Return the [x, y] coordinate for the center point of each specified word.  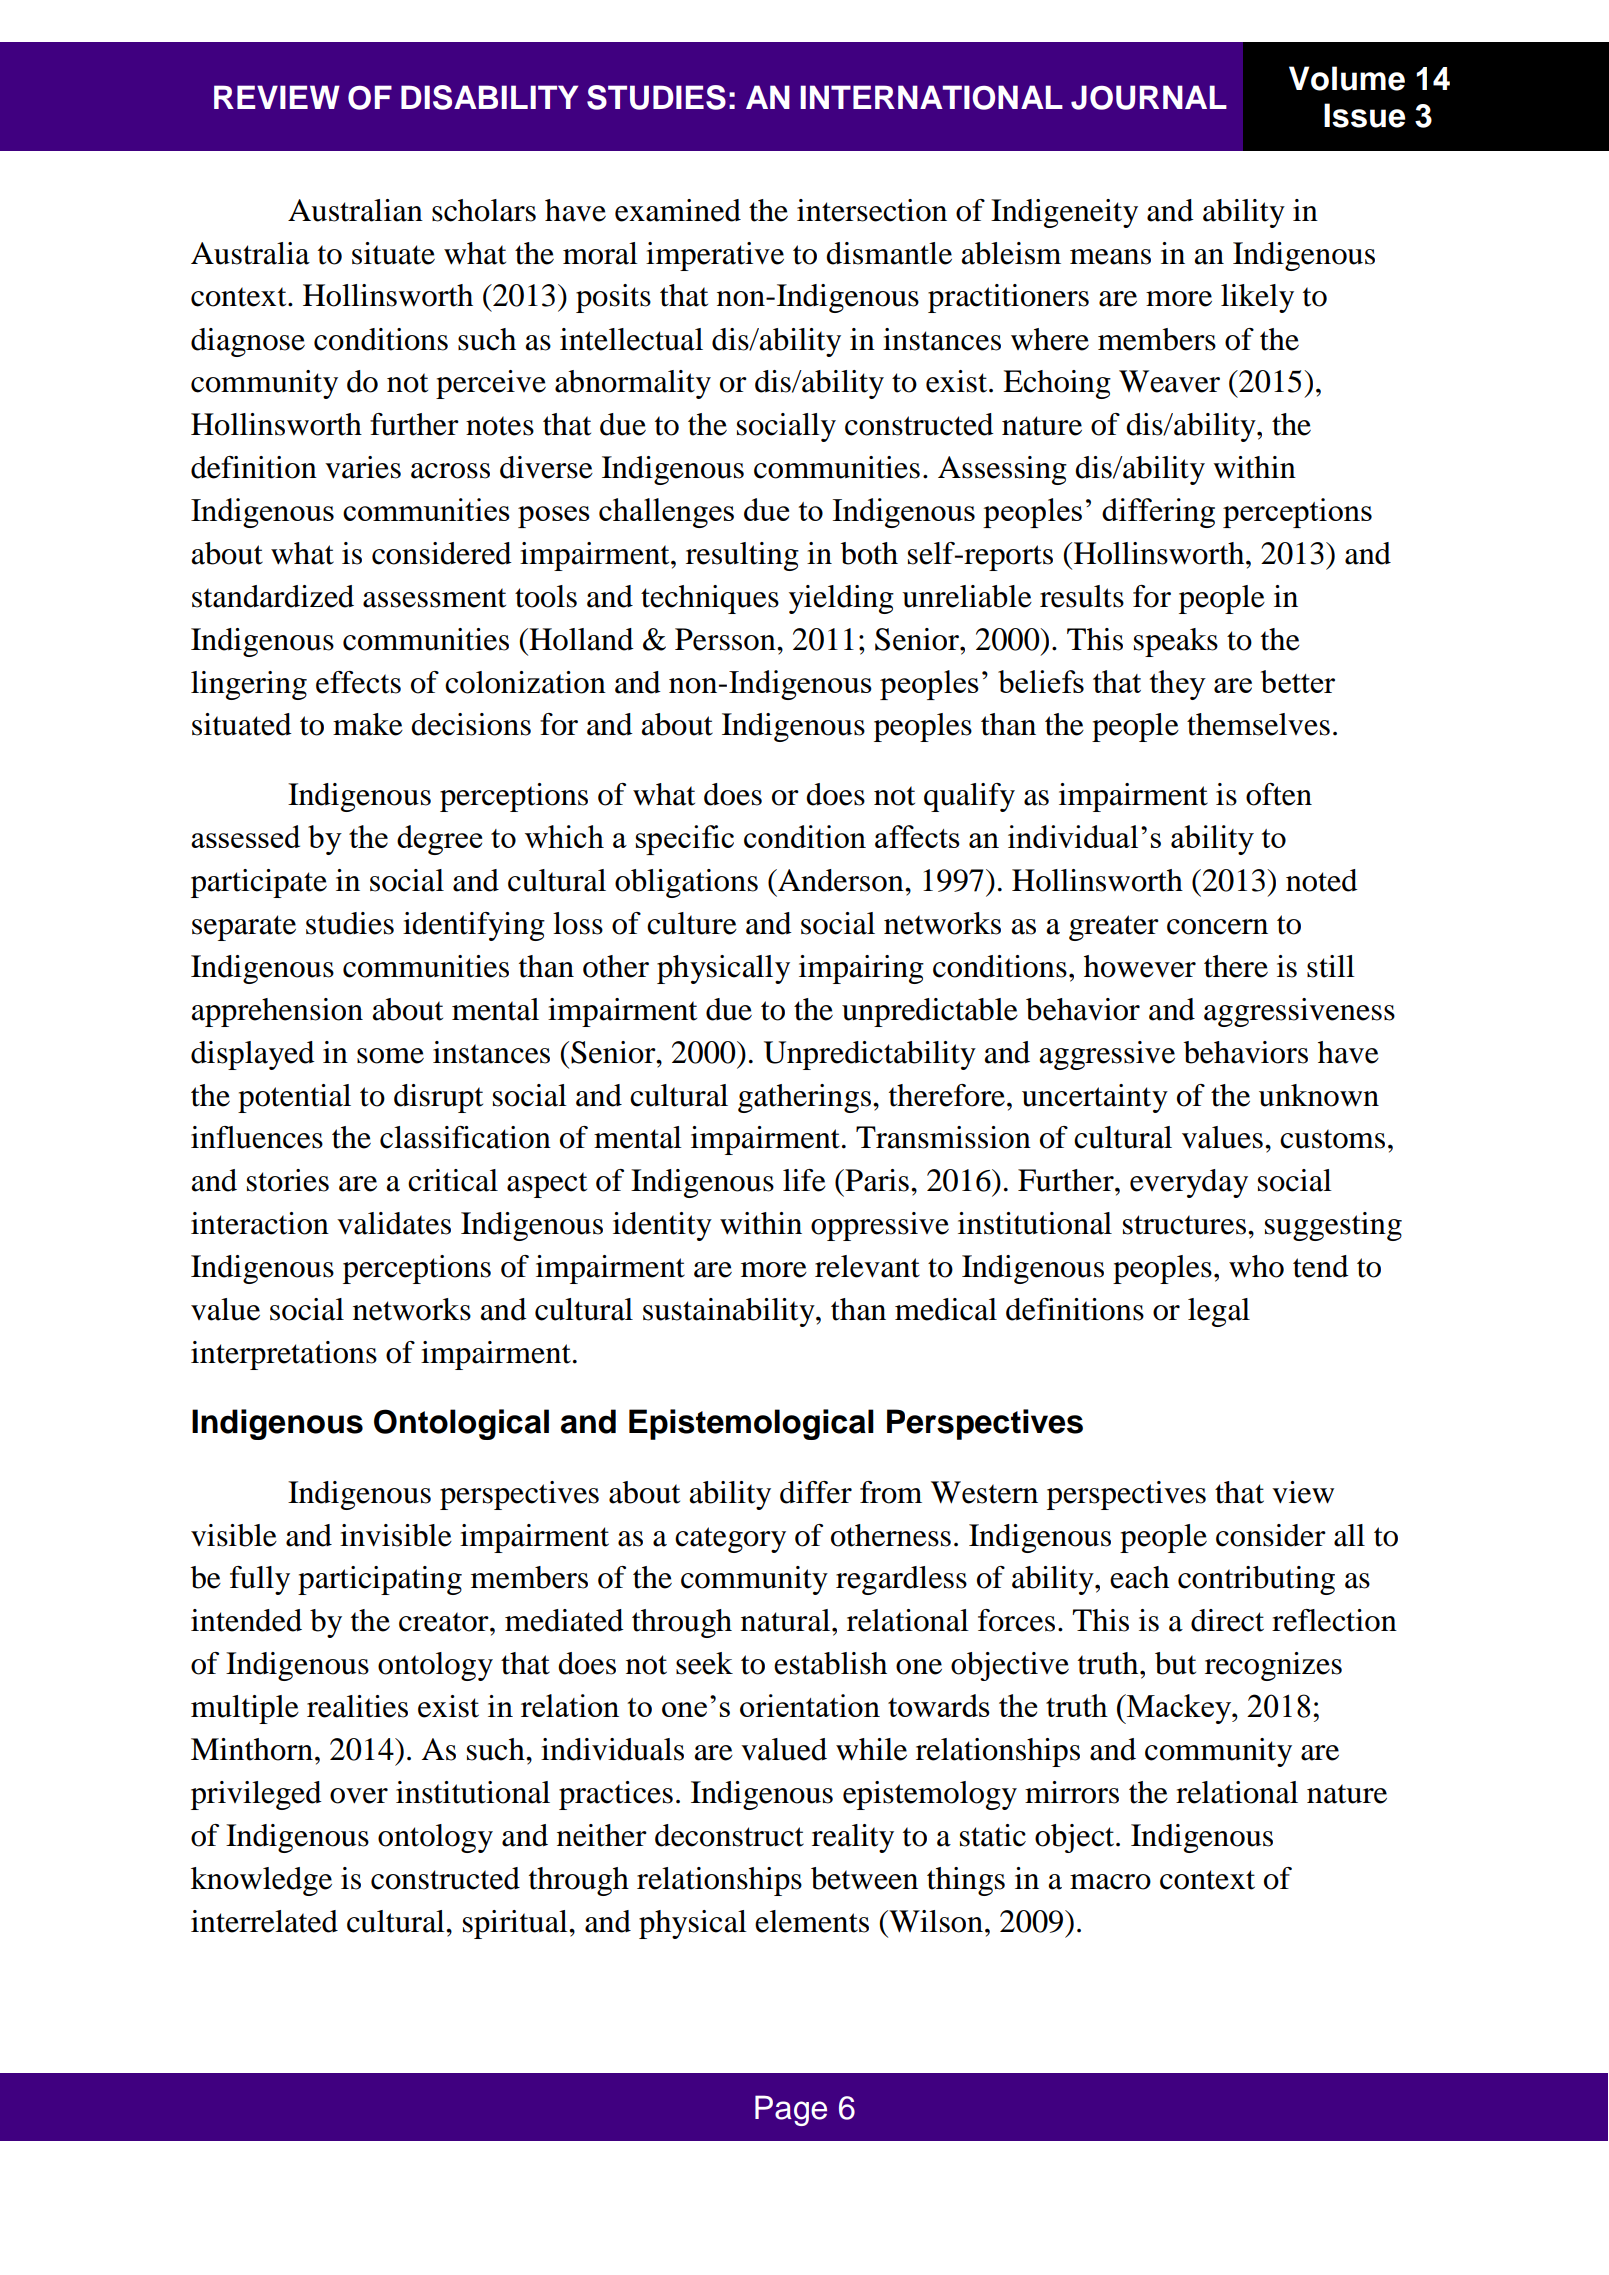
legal [1219, 1312]
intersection [872, 210]
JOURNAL [1149, 97]
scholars [484, 210]
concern [1217, 927]
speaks [1176, 642]
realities [357, 1706]
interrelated [264, 1921]
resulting [742, 556]
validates [394, 1223]
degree [439, 840]
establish [830, 1663]
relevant [867, 1266]
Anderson [841, 880]
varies [363, 467]
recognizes [1273, 1666]
